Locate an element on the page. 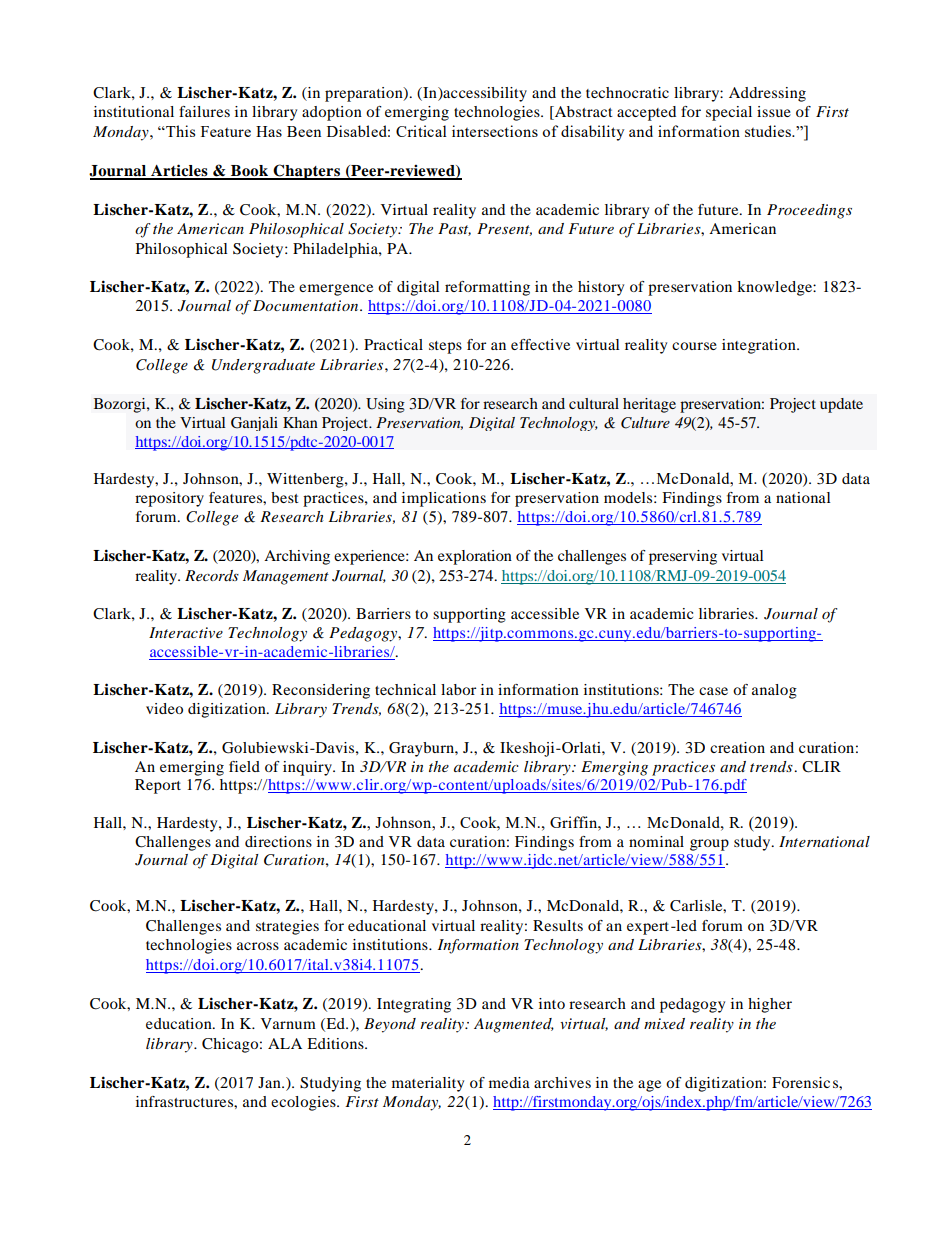 Image resolution: width=952 pixels, height=1233 pixels. Jan is located at coordinates (270, 1082).
